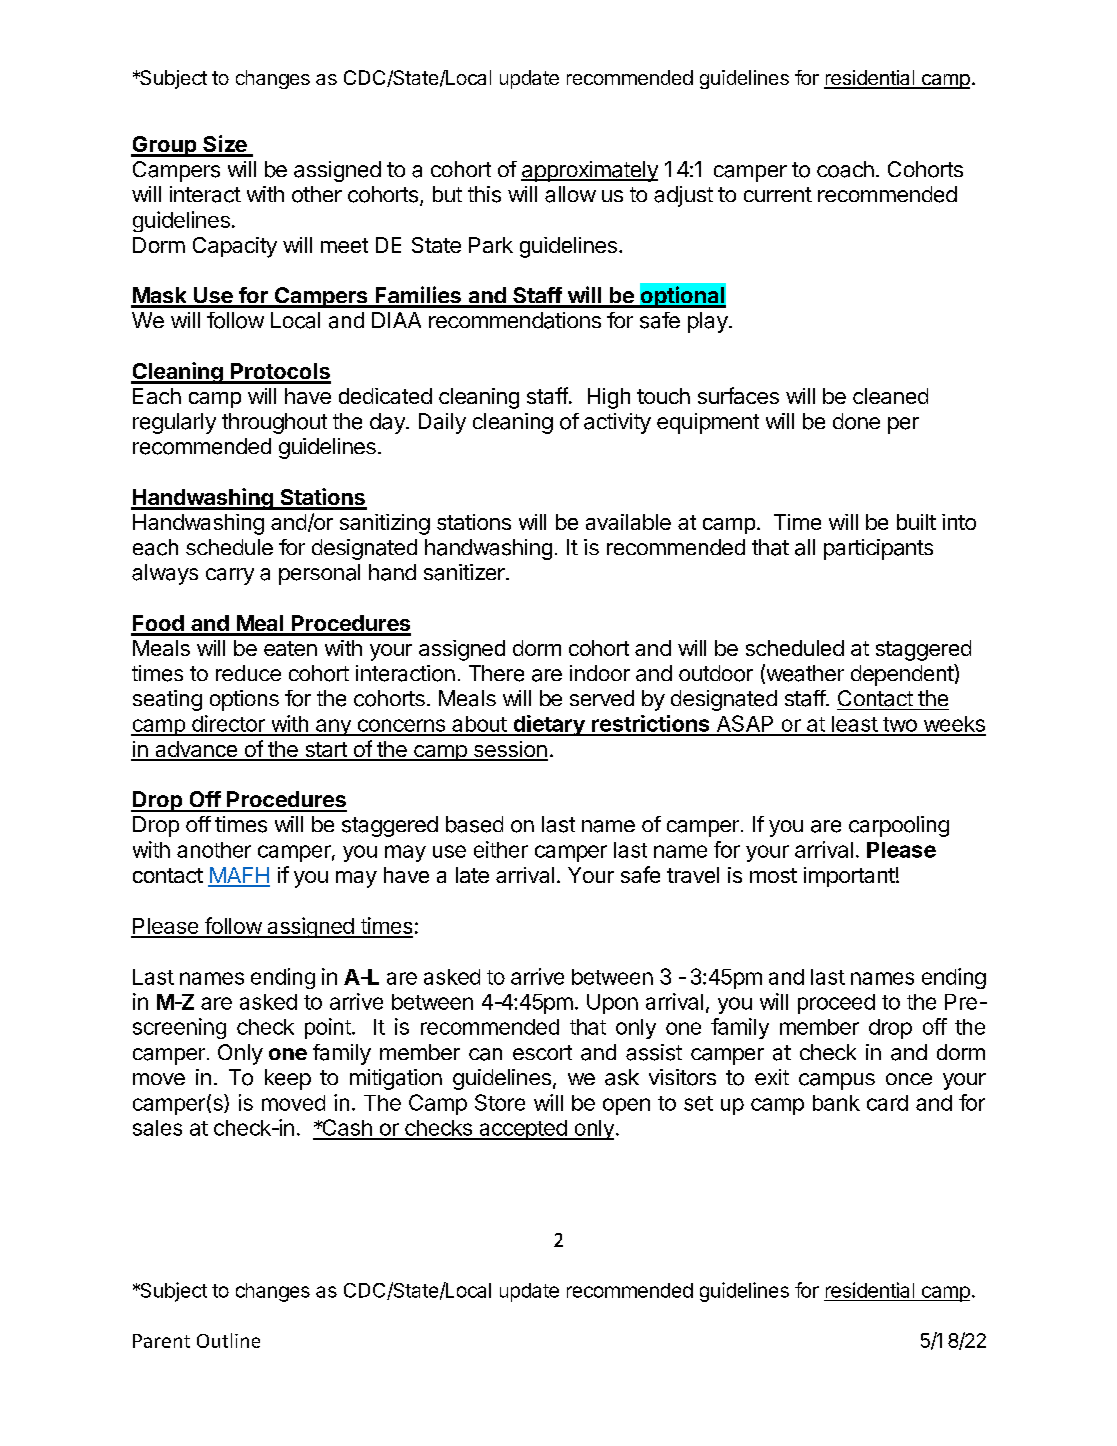 The height and width of the image is (1446, 1117). I want to click on advance, so click(196, 750).
